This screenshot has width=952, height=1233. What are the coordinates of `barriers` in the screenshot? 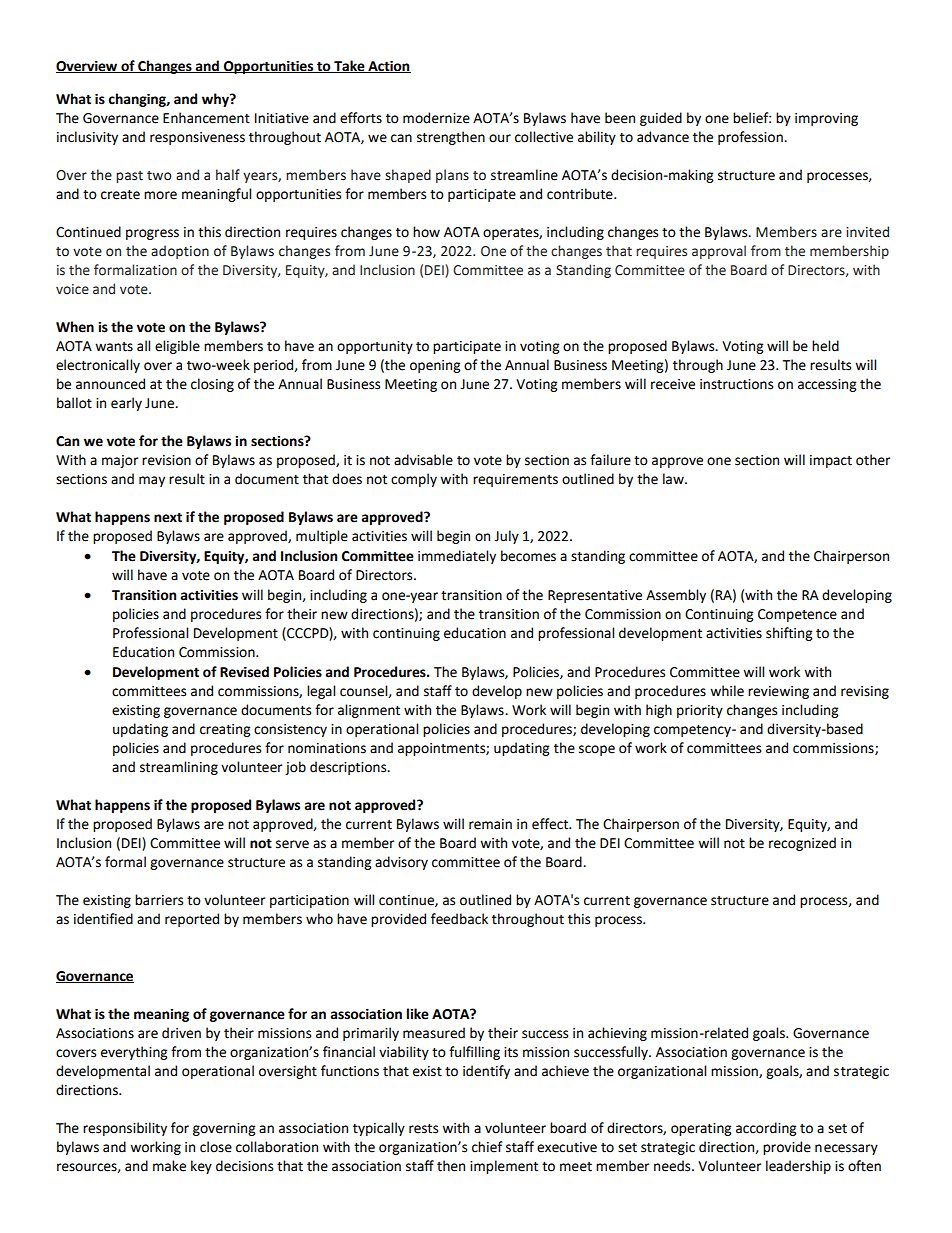 It's located at (159, 900).
